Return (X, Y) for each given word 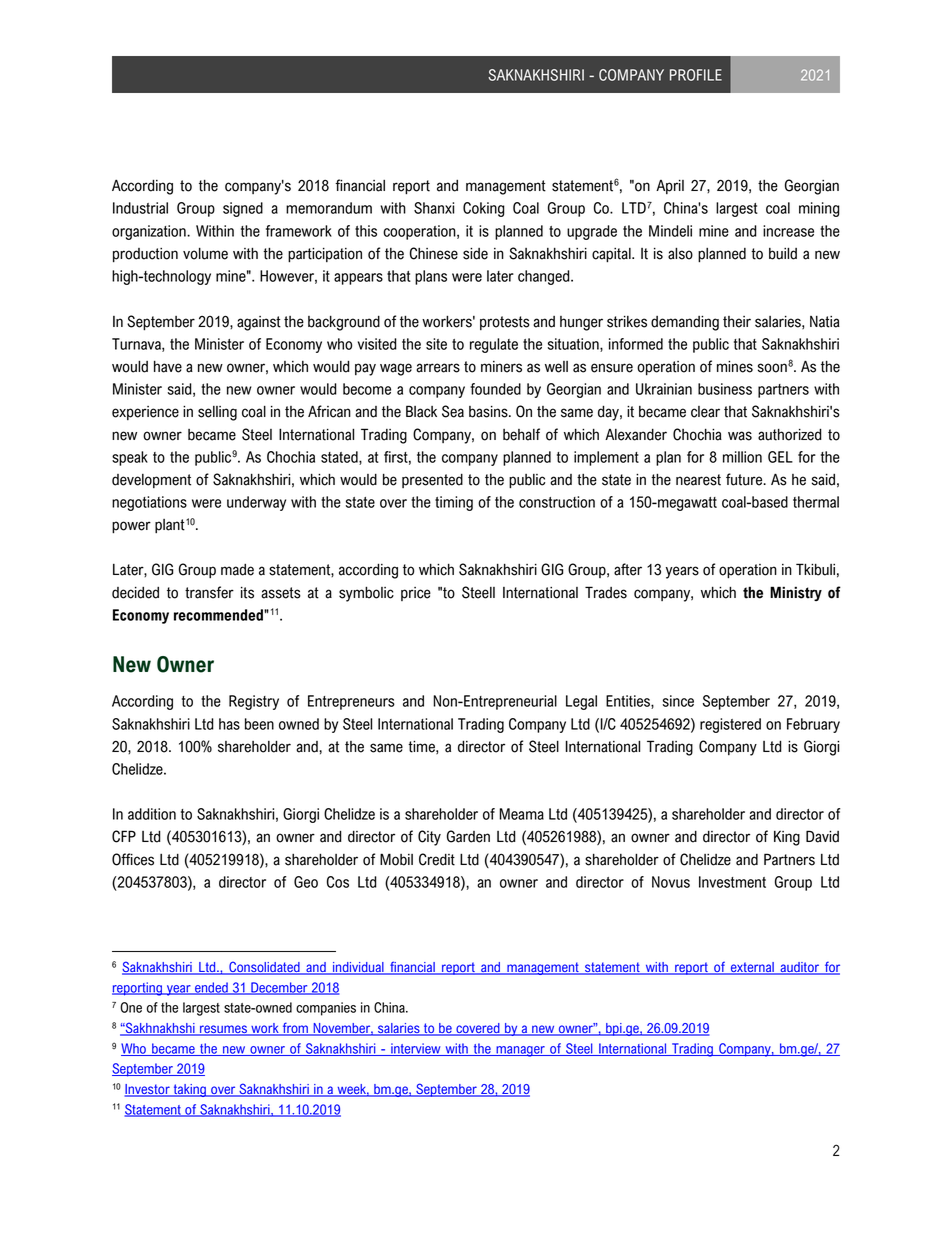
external (752, 968)
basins (489, 412)
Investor (148, 1090)
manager (520, 1051)
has (229, 724)
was (740, 436)
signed (243, 209)
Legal (581, 702)
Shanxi (434, 208)
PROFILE (696, 75)
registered (730, 725)
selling (217, 413)
